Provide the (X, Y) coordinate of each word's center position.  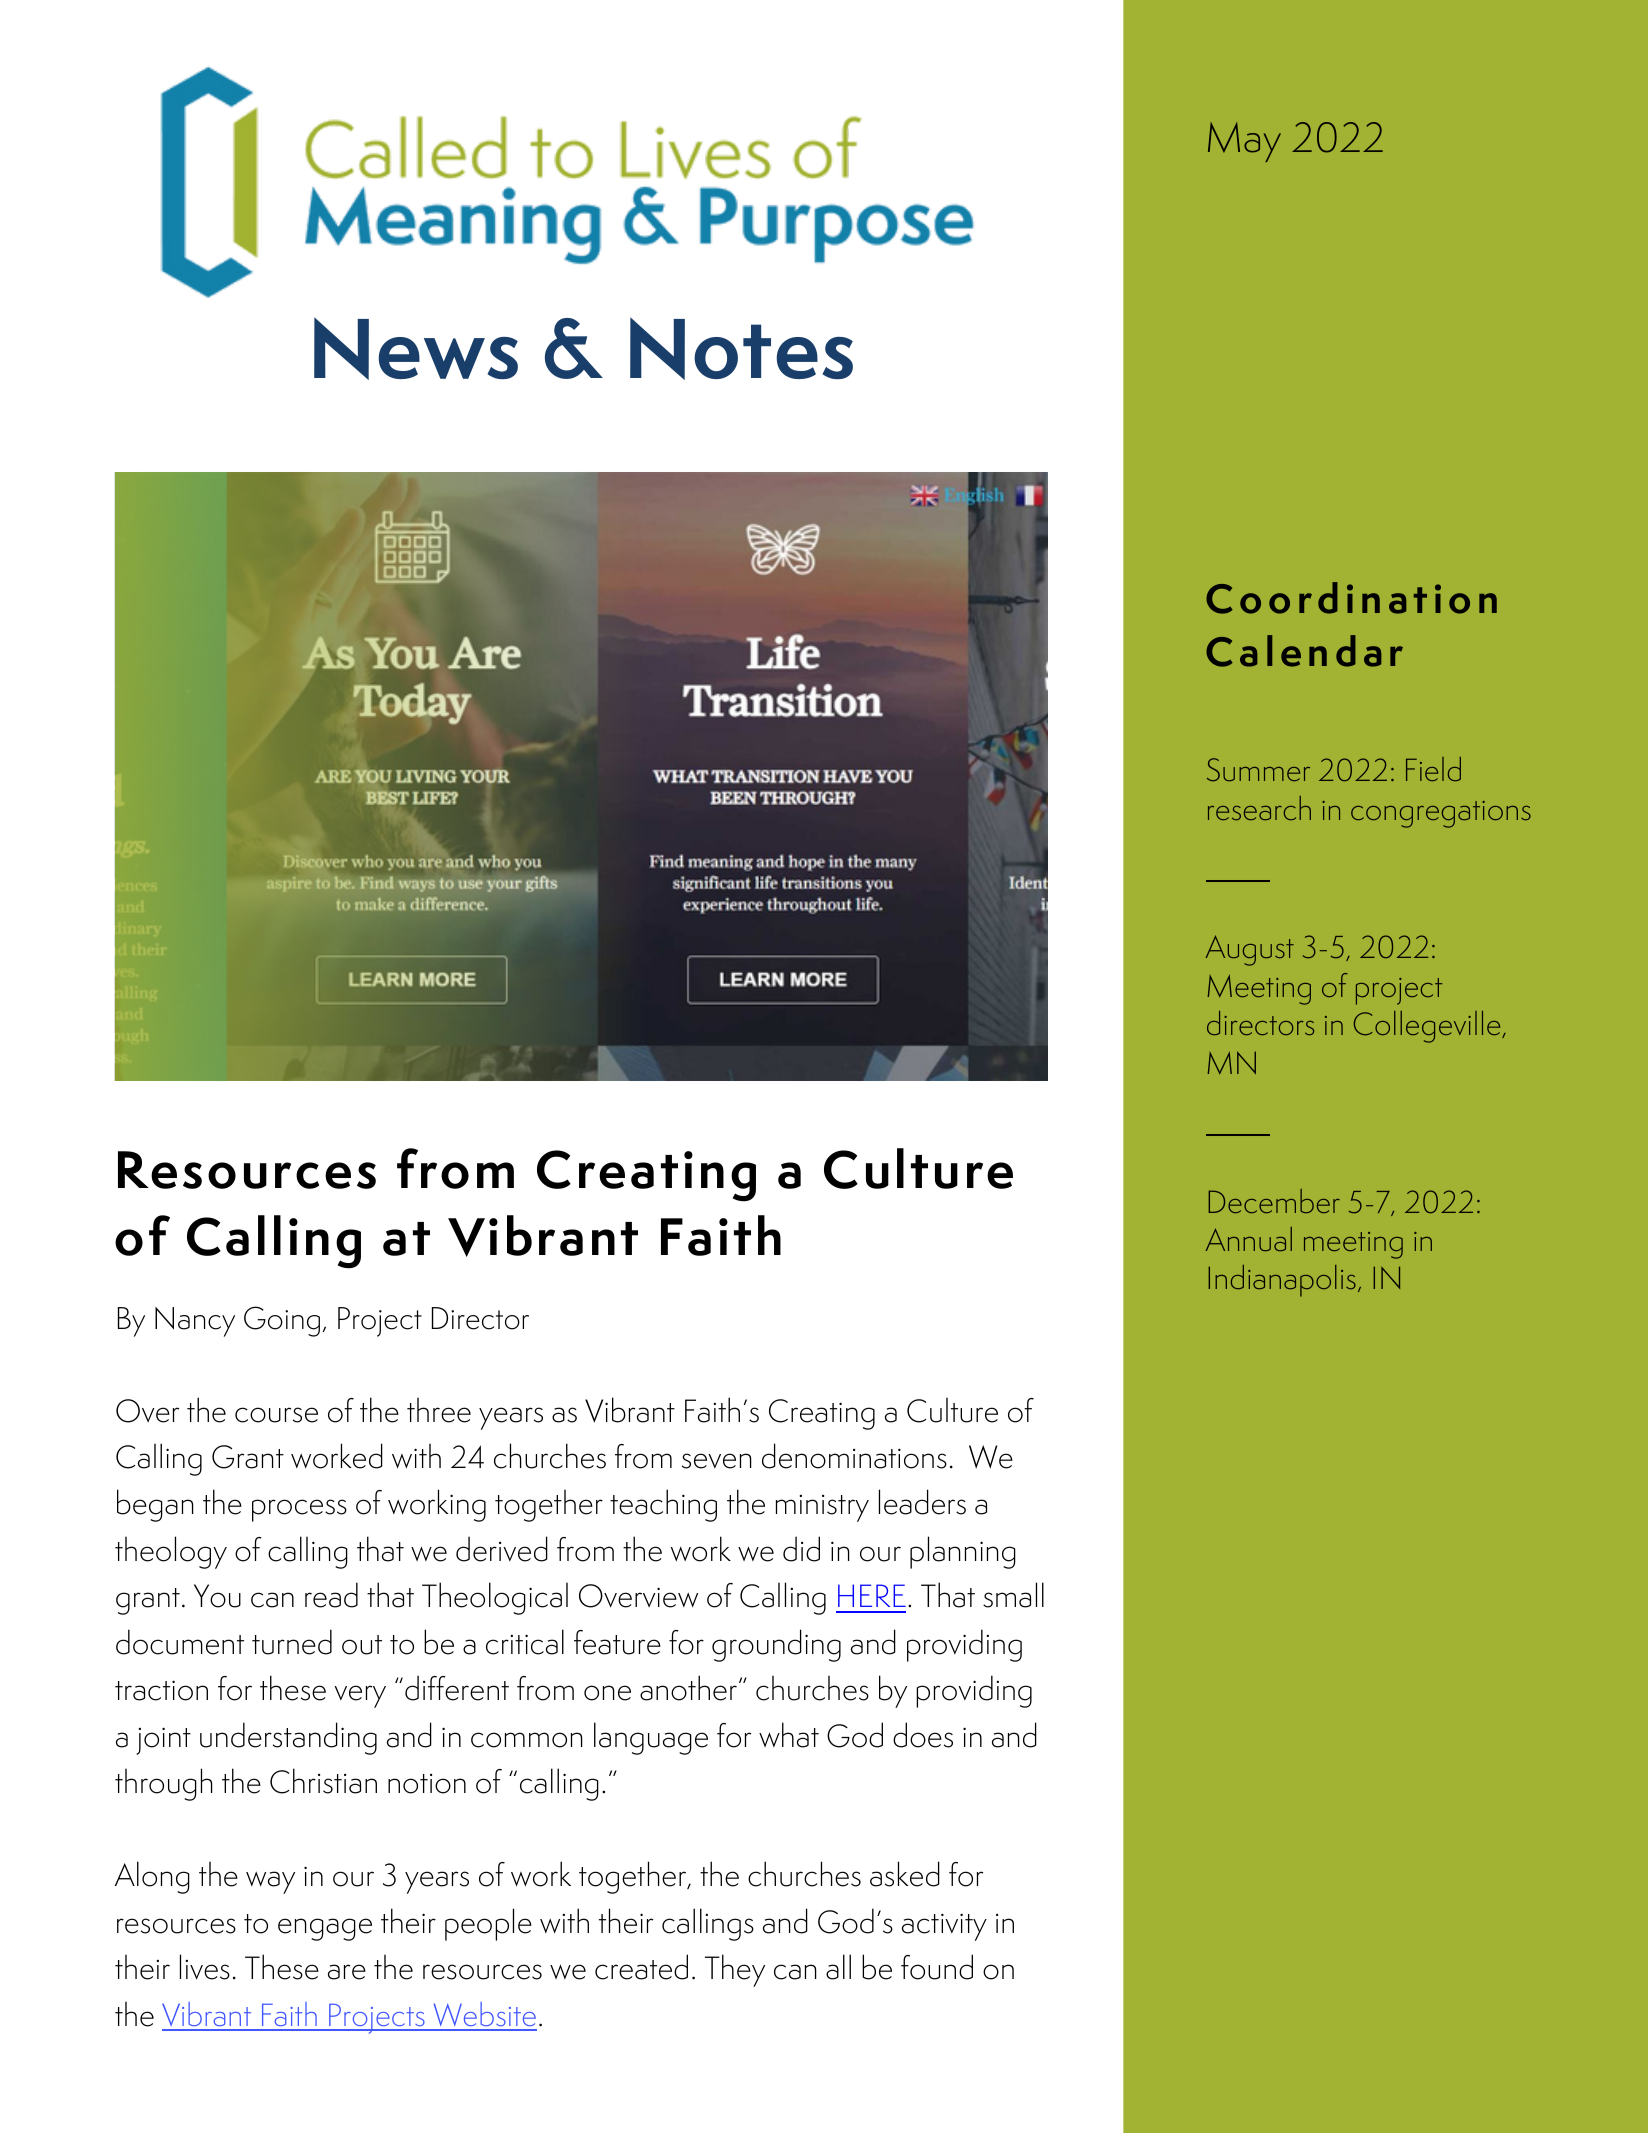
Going (282, 1321)
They (735, 1970)
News (416, 348)
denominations (854, 1456)
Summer (1258, 769)
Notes (741, 348)
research (1259, 808)
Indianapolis (1282, 1281)
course (276, 1415)
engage (325, 1929)
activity (944, 1927)
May (1244, 142)
